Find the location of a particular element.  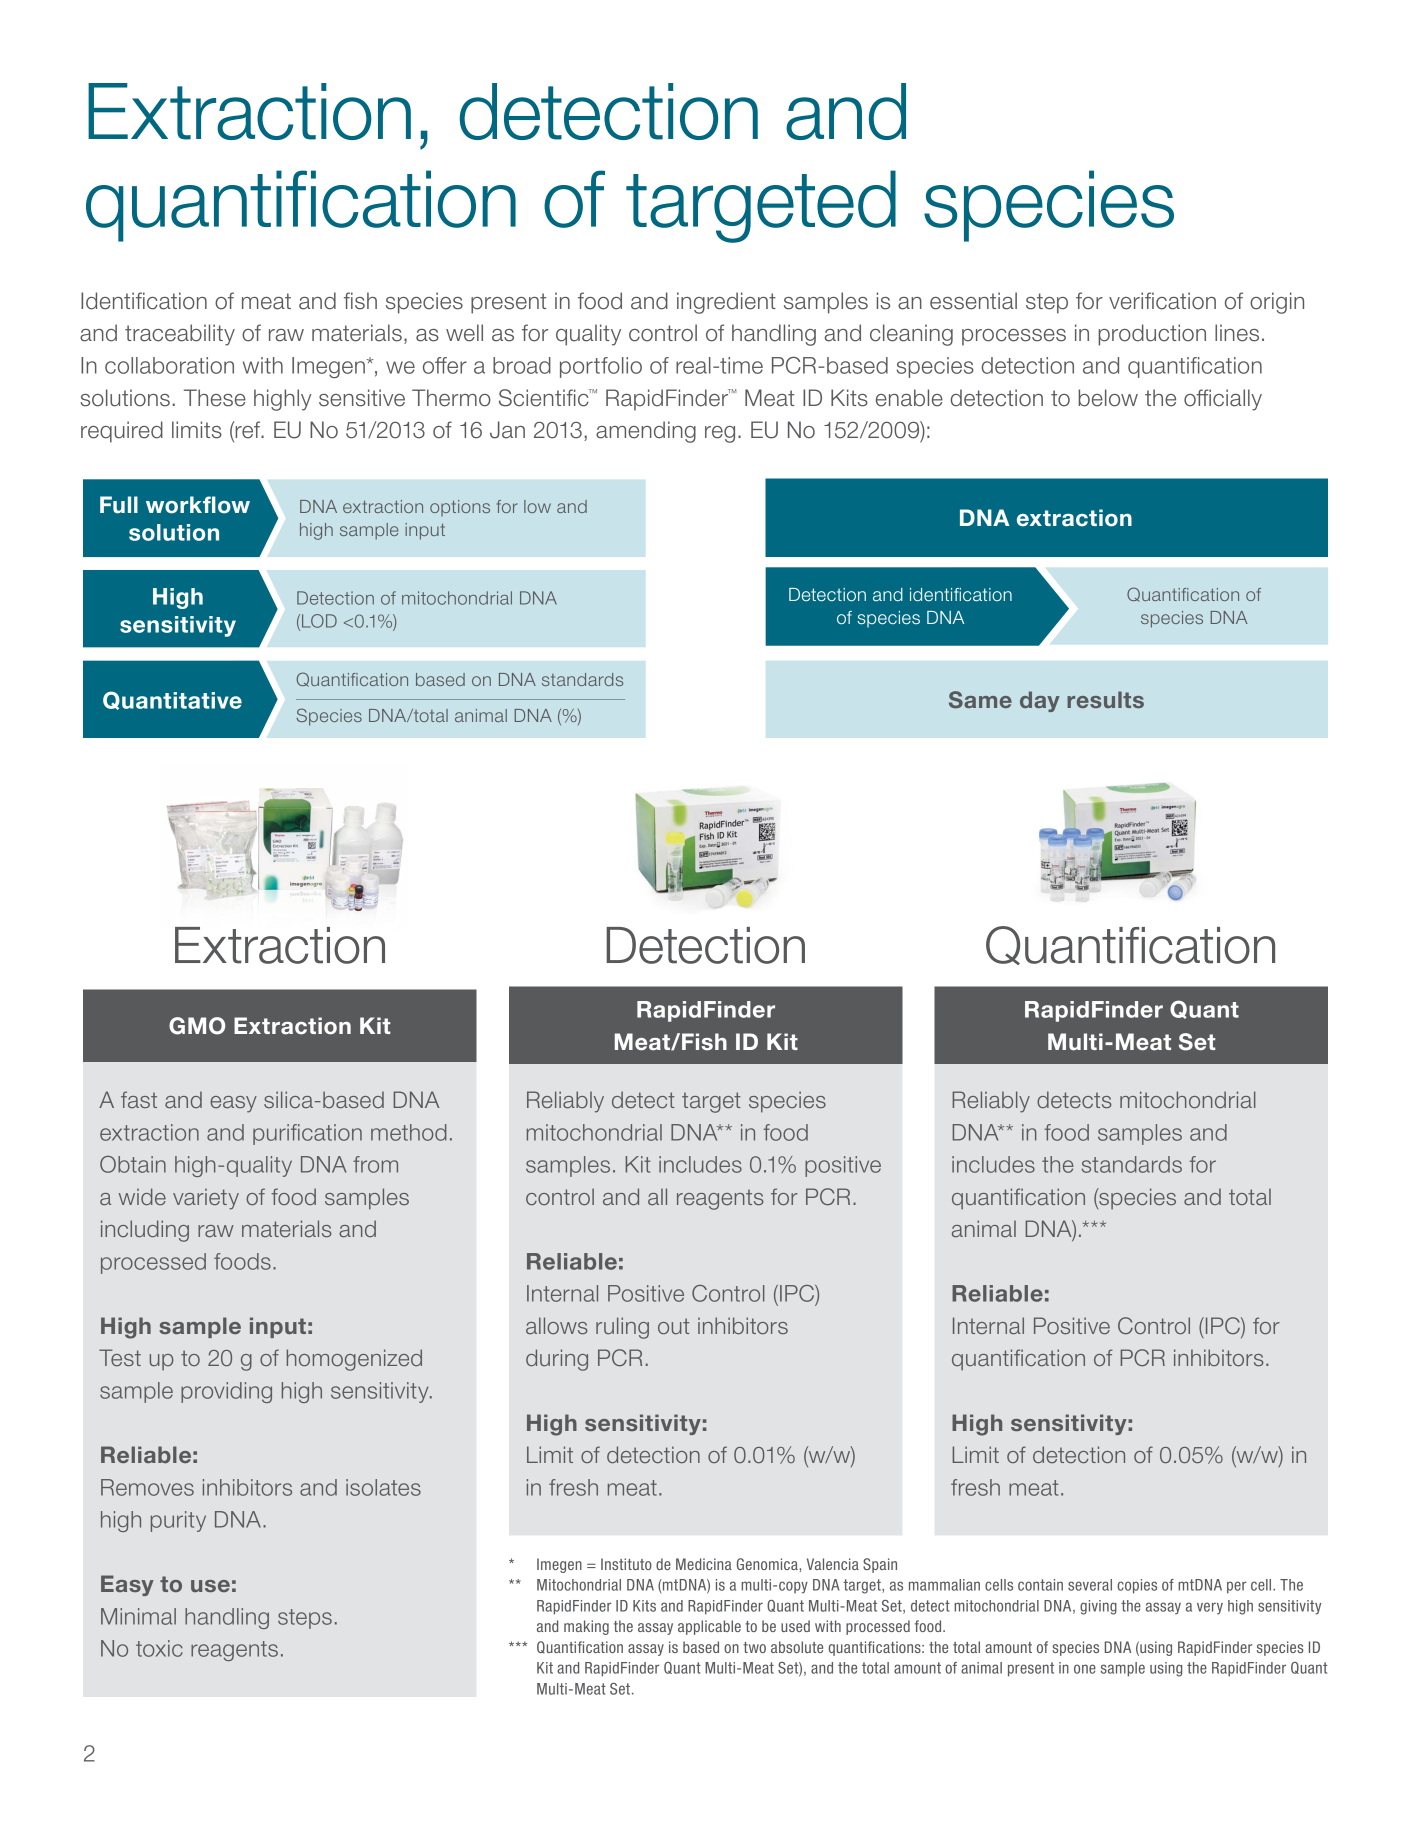

day is located at coordinates (1040, 701).
